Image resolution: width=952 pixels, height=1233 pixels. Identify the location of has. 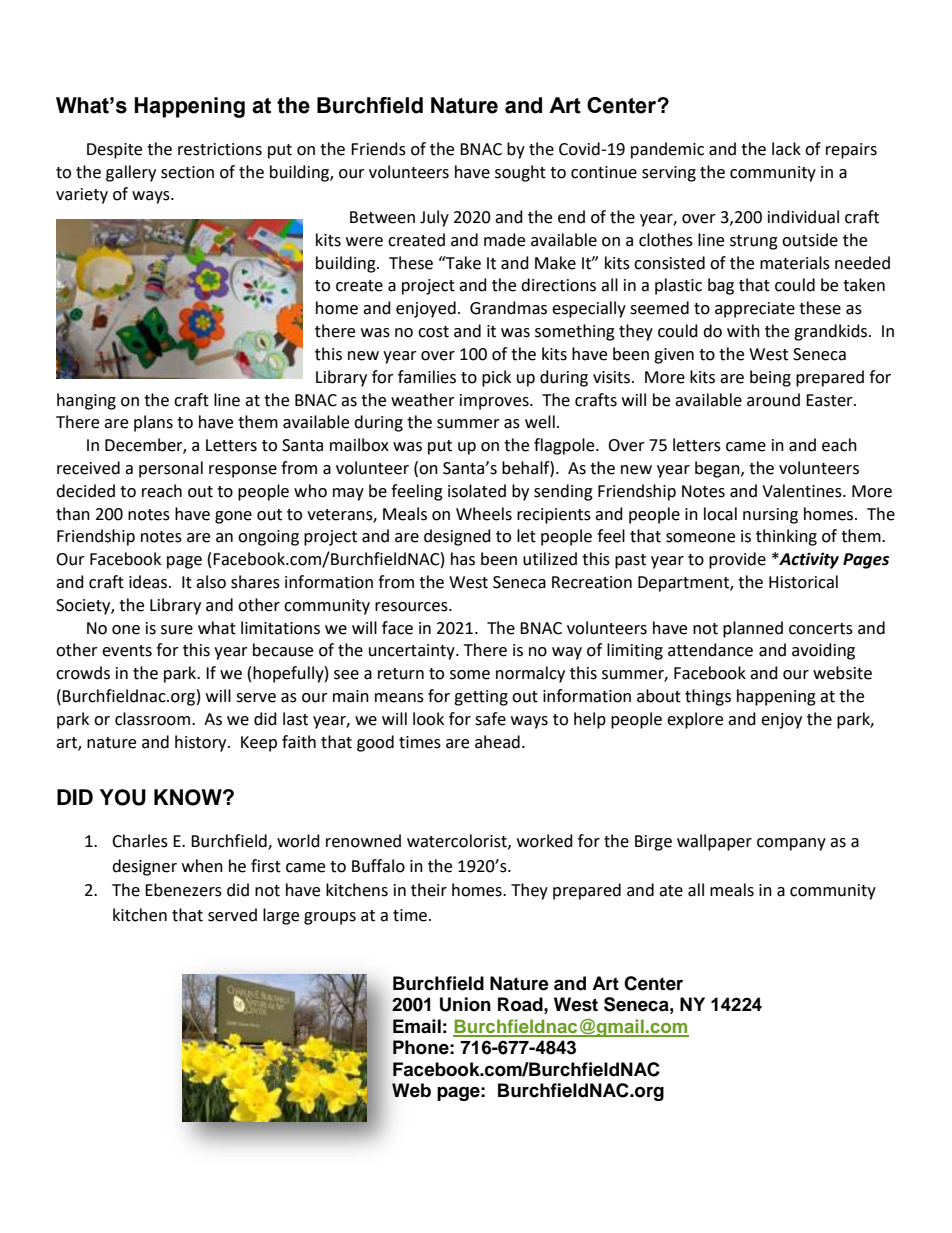
(463, 559).
